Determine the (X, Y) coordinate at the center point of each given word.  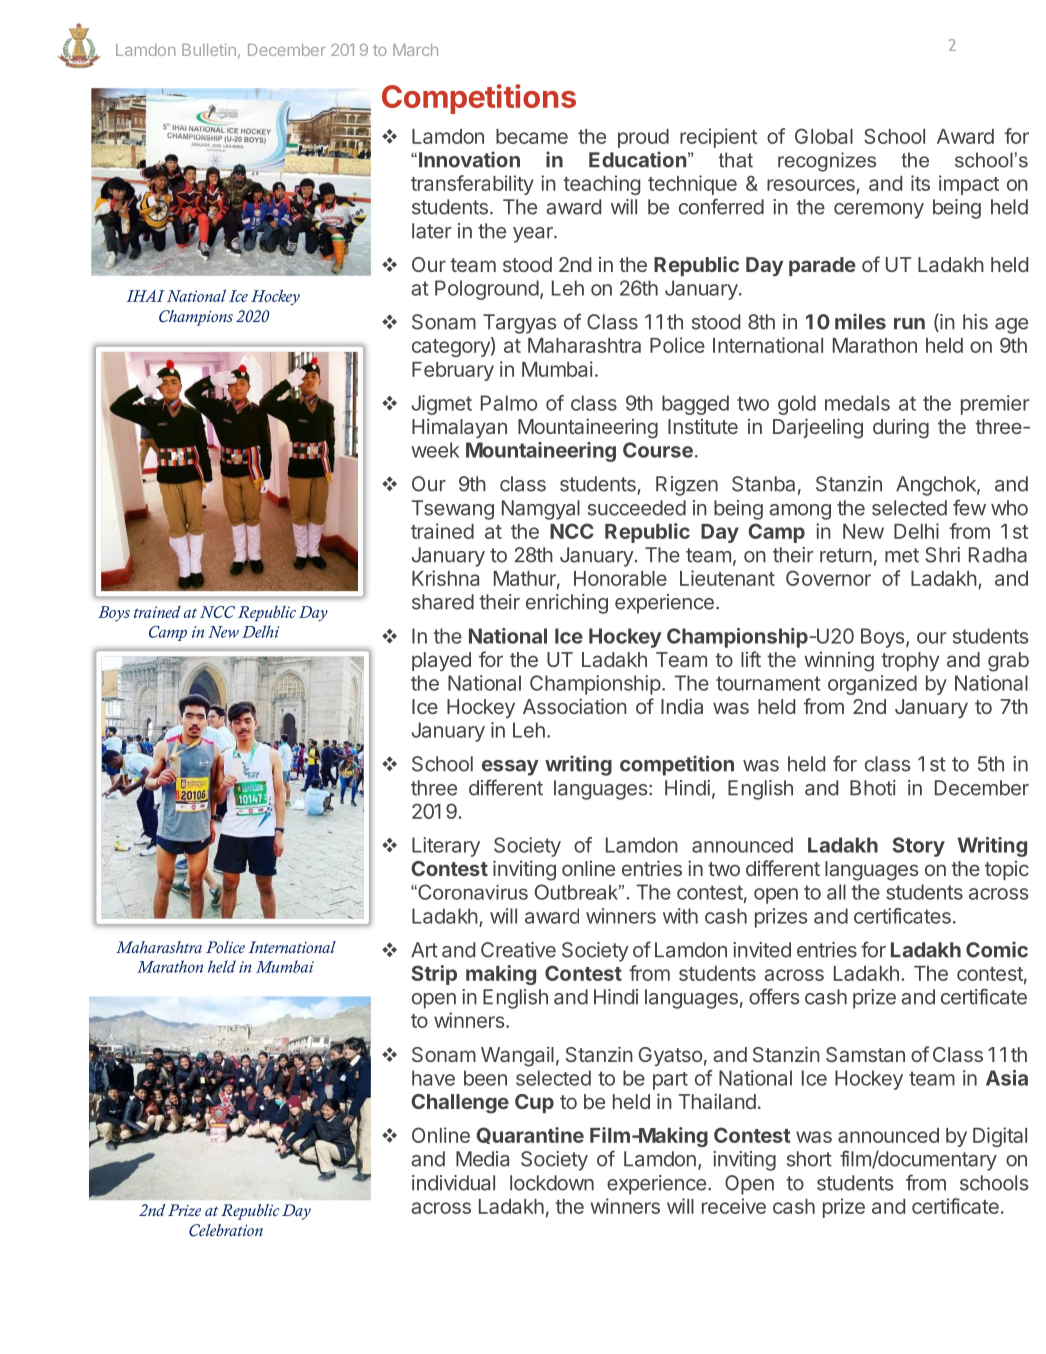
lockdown (552, 1183)
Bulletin (209, 49)
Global (824, 136)
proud (643, 138)
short (809, 1159)
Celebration (226, 1230)
